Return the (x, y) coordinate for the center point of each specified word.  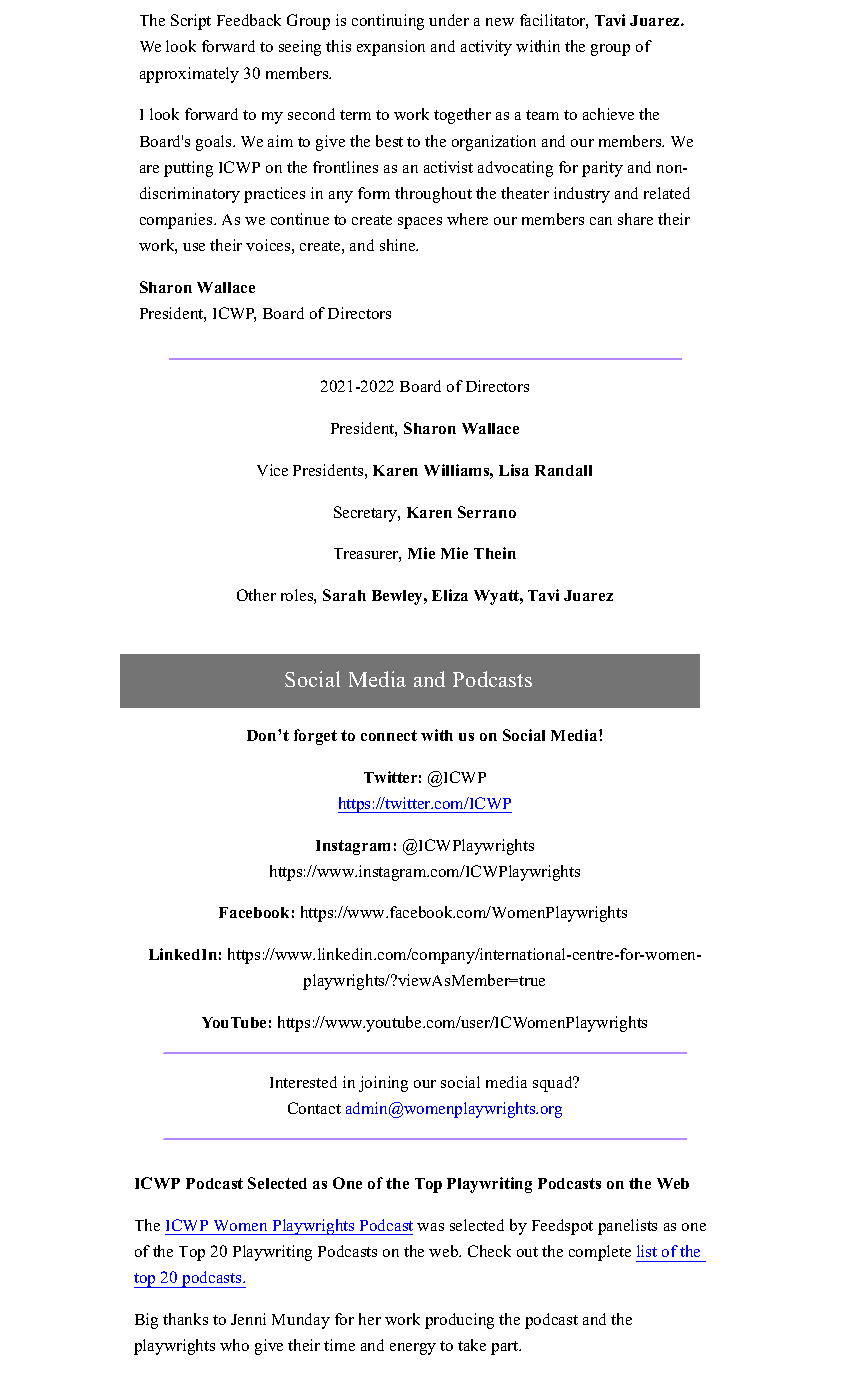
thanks (185, 1319)
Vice (272, 470)
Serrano (487, 512)
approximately (189, 75)
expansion (391, 48)
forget (315, 737)
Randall (563, 470)
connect (389, 735)
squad (554, 1084)
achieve (608, 114)
